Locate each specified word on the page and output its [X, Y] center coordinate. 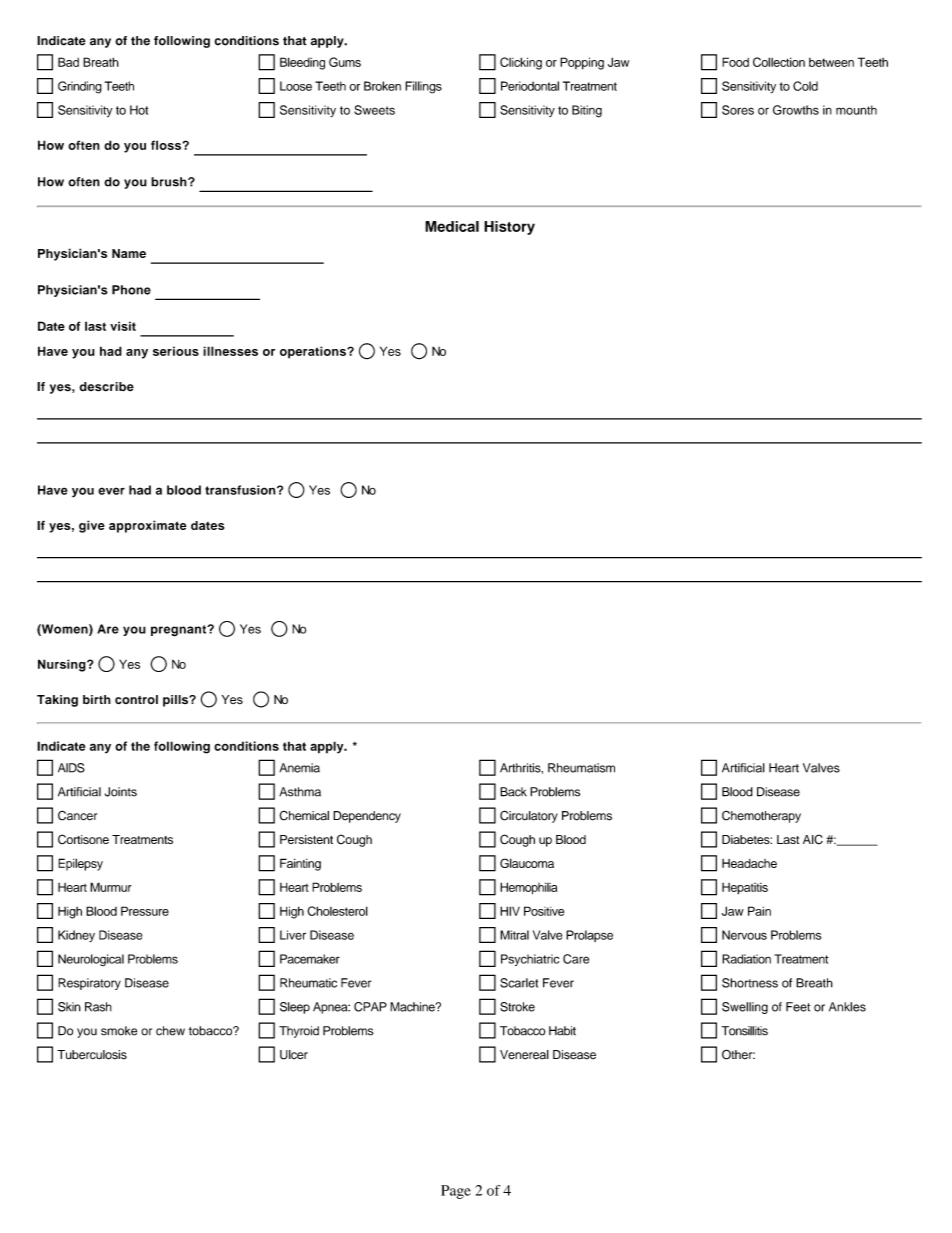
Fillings [423, 87]
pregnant [180, 631]
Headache [749, 863]
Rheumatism [581, 768]
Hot [139, 110]
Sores [738, 110]
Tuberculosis [92, 1055]
